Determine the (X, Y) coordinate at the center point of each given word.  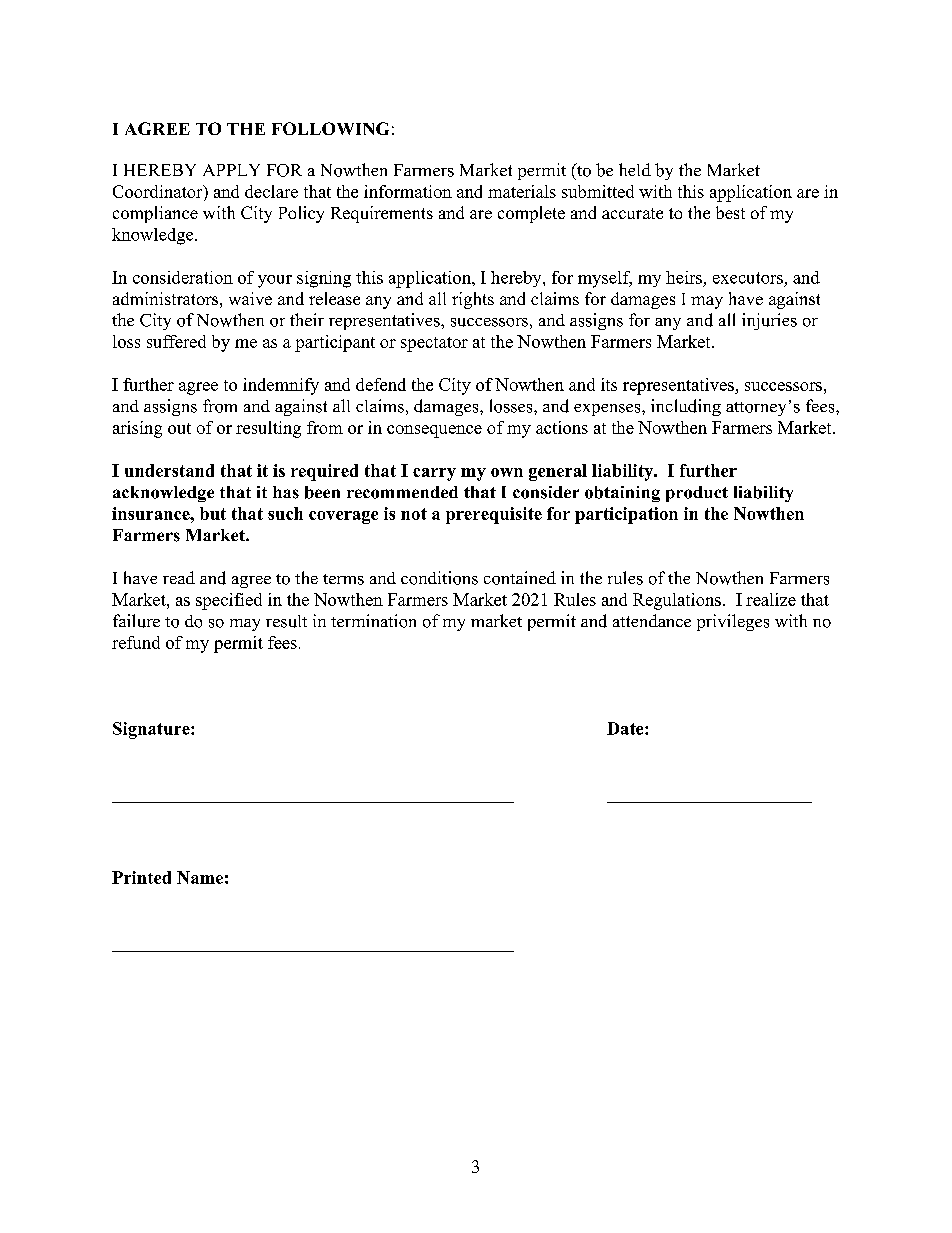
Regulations (677, 601)
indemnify (281, 386)
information (408, 191)
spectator (434, 344)
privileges (733, 622)
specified (229, 601)
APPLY (231, 170)
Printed (141, 877)
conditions (439, 578)
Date (626, 728)
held (635, 169)
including (686, 407)
